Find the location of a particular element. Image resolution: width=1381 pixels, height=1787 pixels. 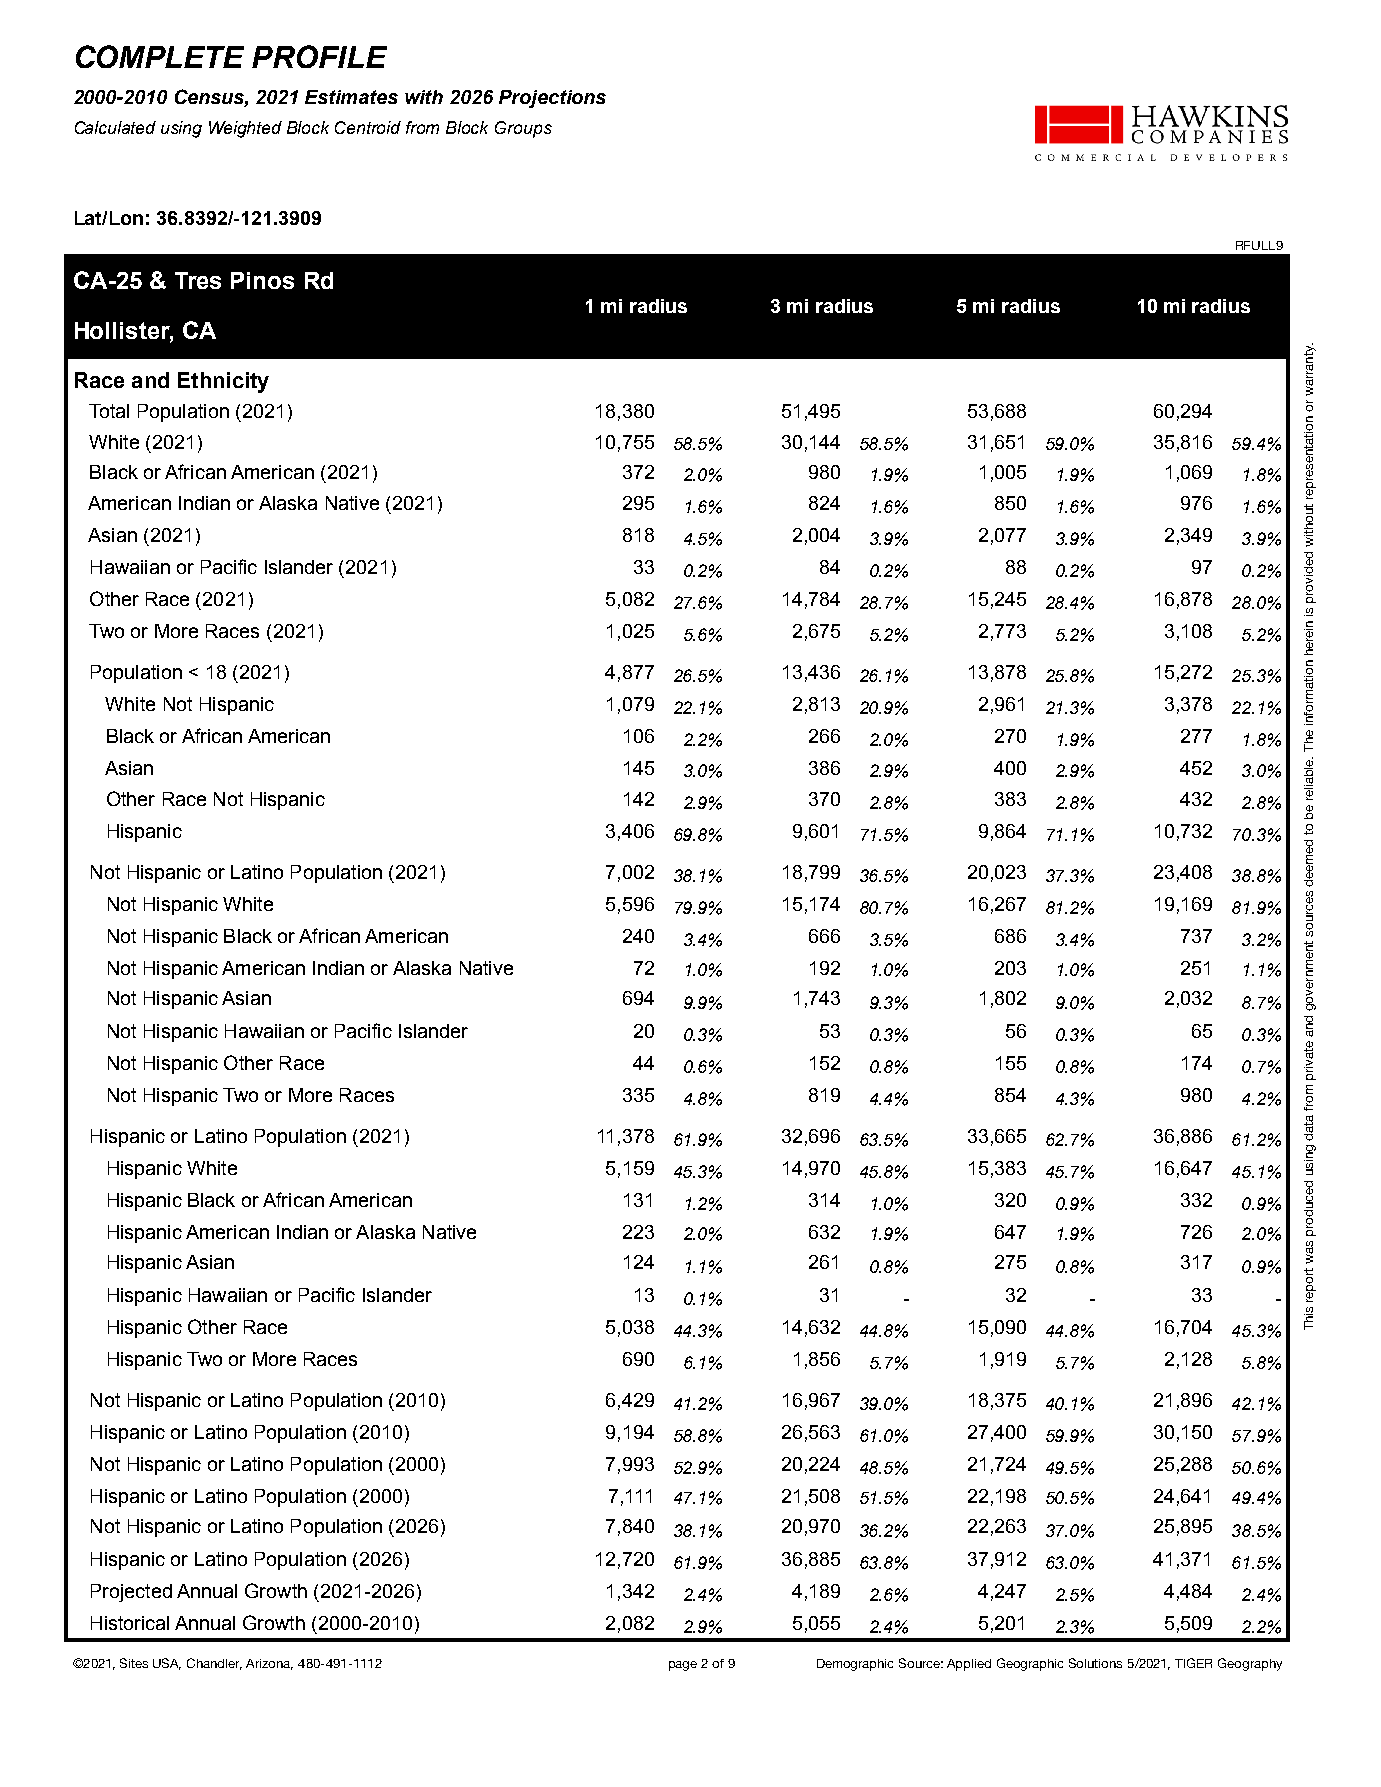

Projections is located at coordinates (552, 99).
